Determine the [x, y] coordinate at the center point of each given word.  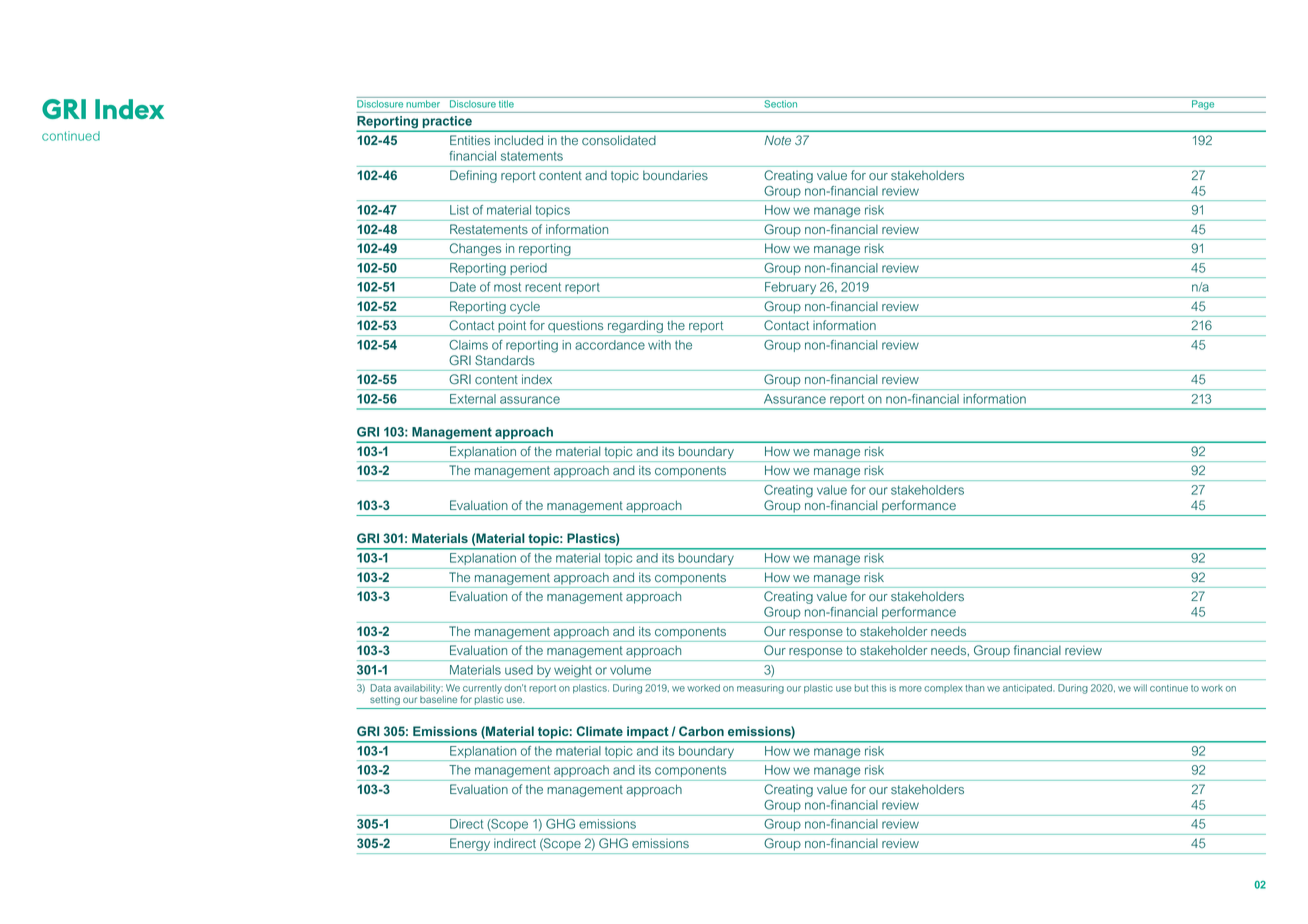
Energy [470, 844]
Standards [505, 360]
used [519, 670]
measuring [760, 689]
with [659, 345]
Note [778, 140]
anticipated [1028, 689]
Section [781, 104]
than [975, 688]
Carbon [701, 731]
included [519, 140]
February [790, 288]
